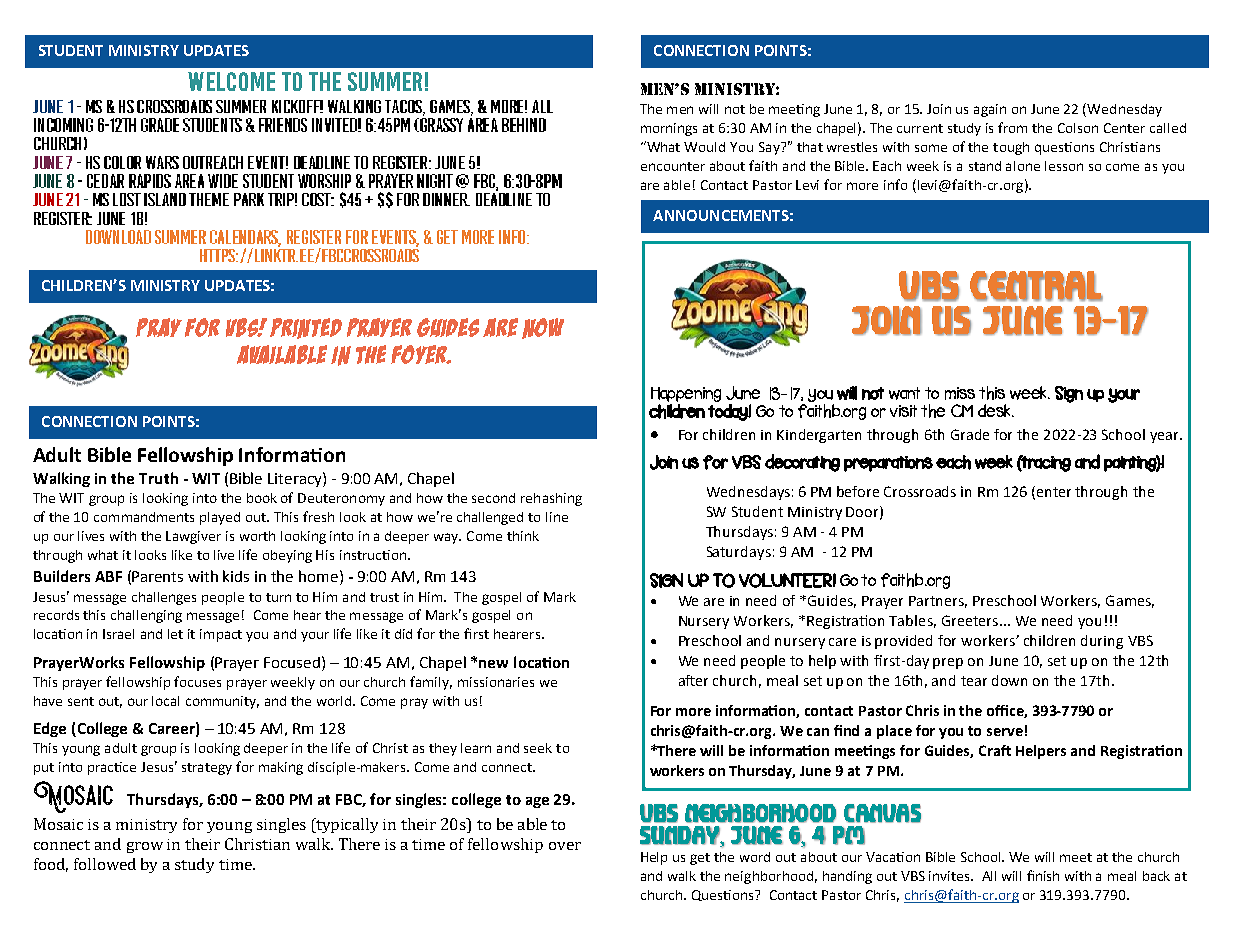 The image size is (1233, 952). What do you see at coordinates (704, 147) in the image?
I see `Would` at bounding box center [704, 147].
